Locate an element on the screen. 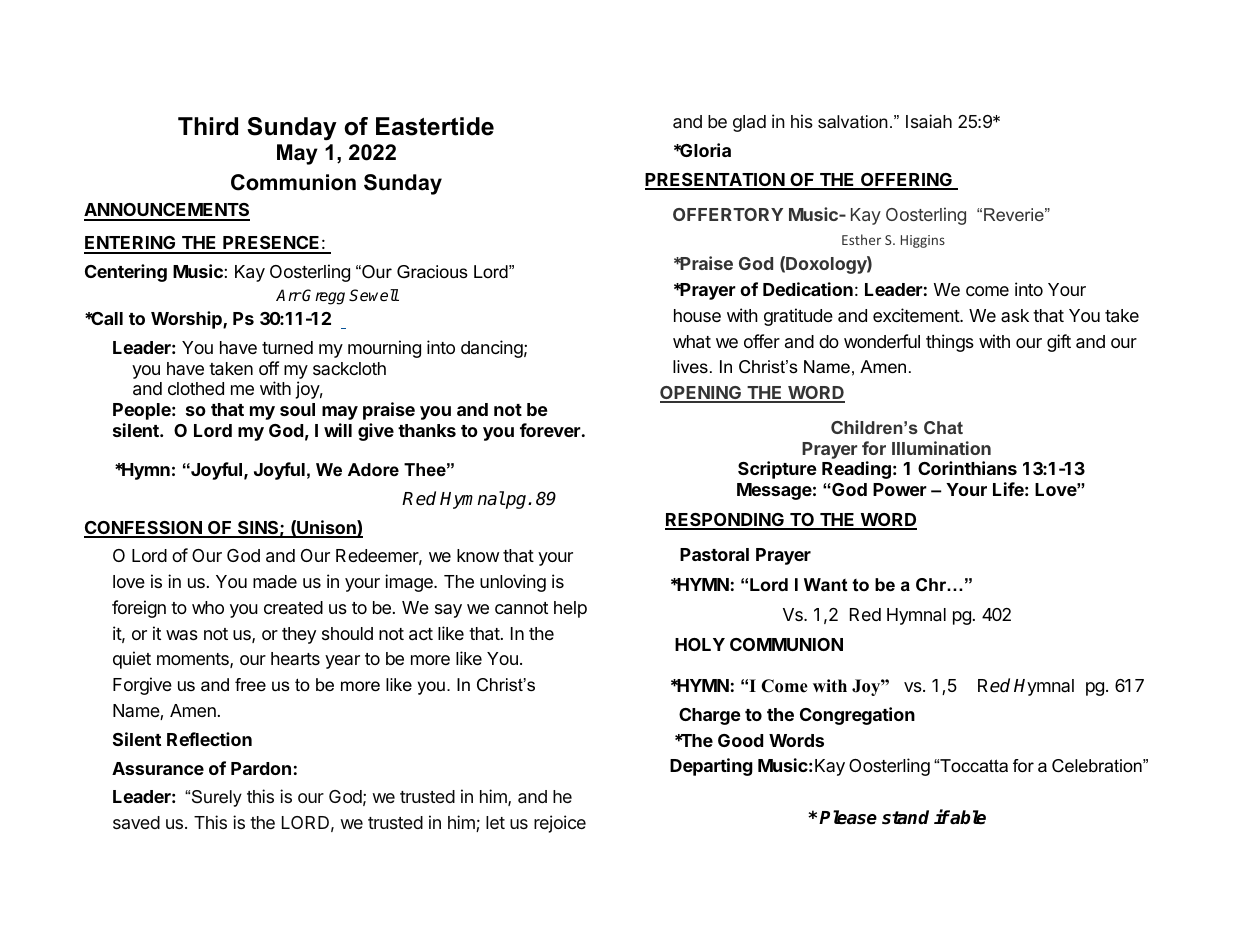 The height and width of the screenshot is (952, 1233). Pardon is located at coordinates (261, 768).
